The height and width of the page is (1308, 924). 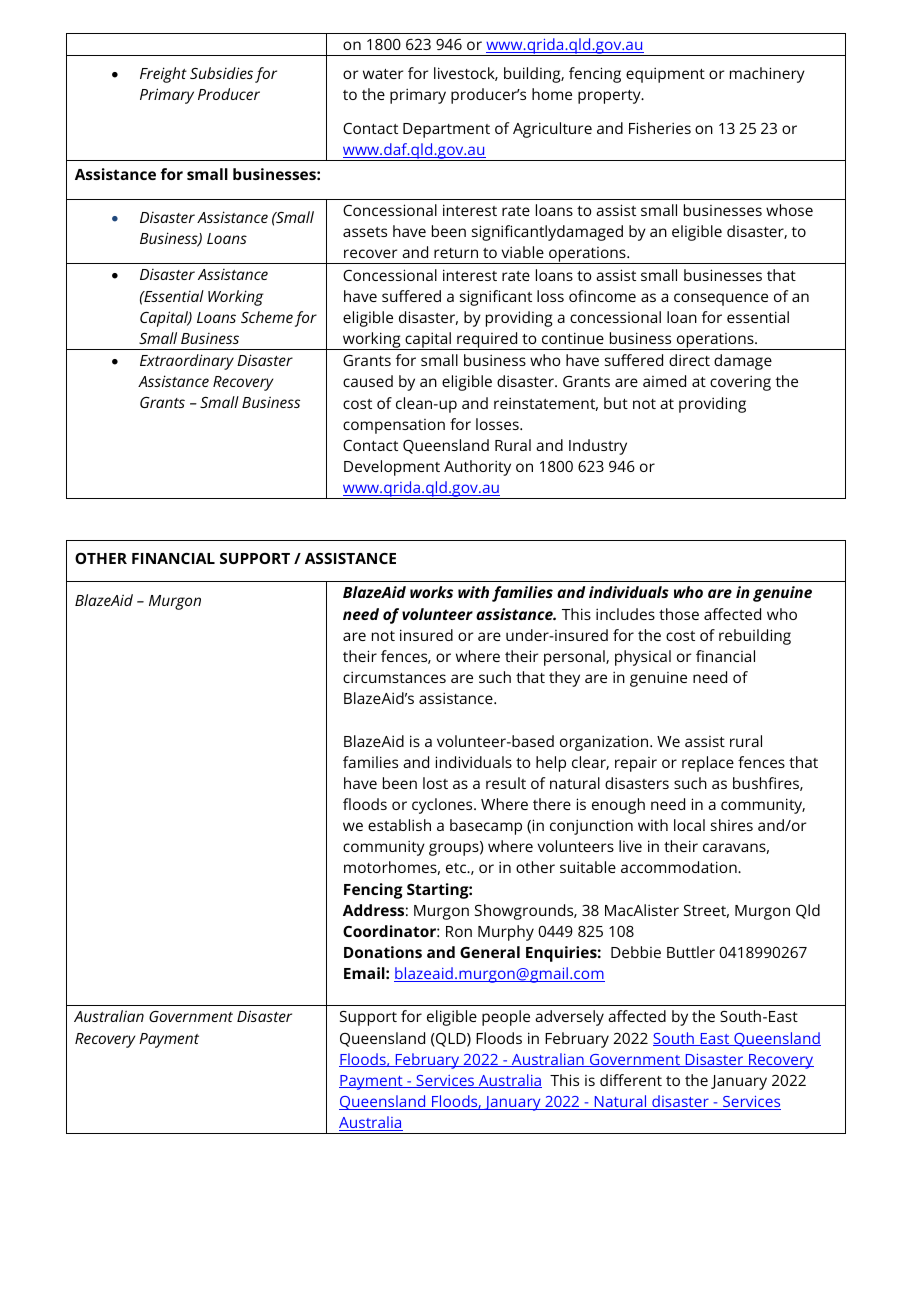 What do you see at coordinates (446, 130) in the page?
I see `Department` at bounding box center [446, 130].
